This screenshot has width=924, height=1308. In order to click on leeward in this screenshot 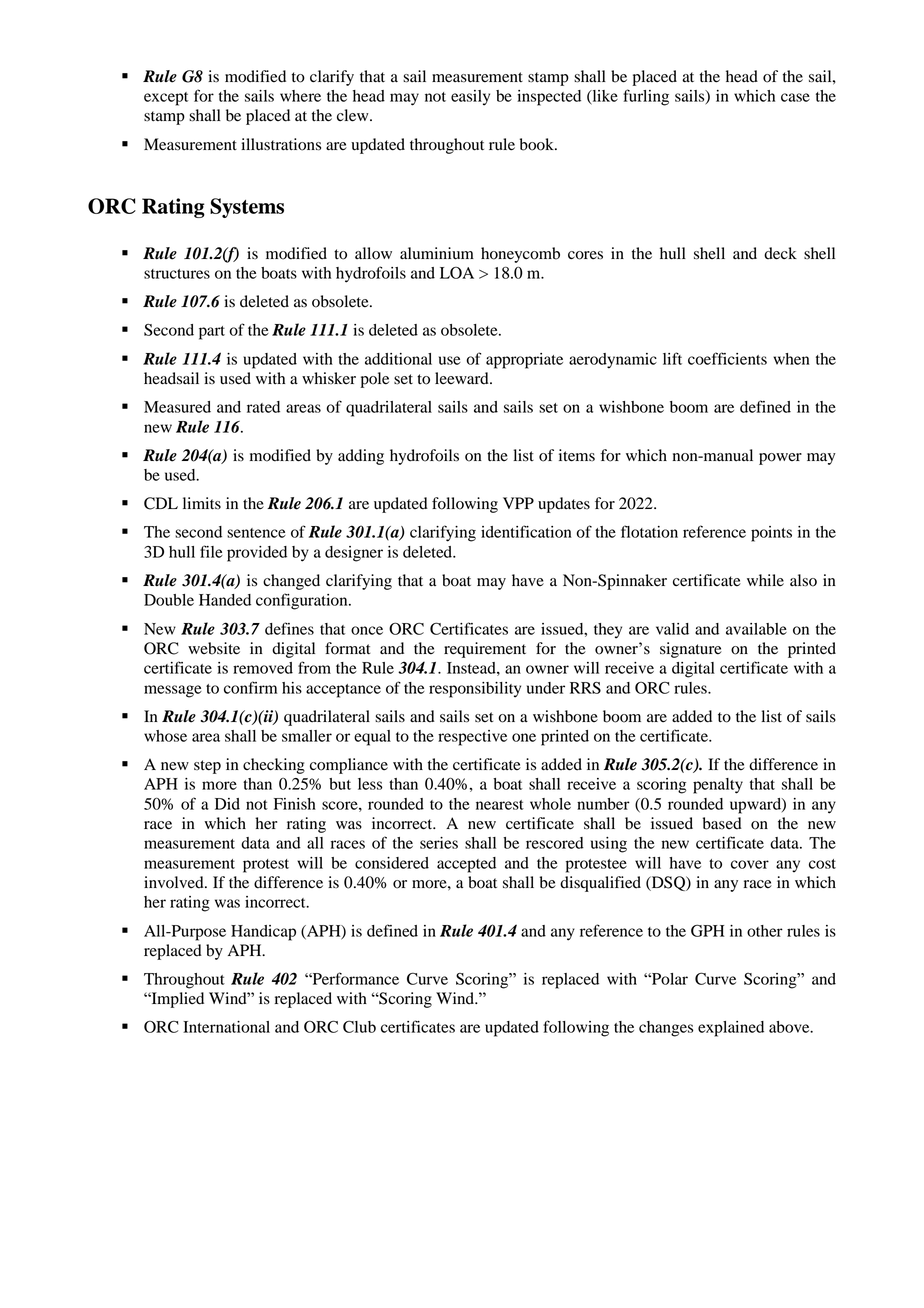, I will do `click(463, 378)`.
